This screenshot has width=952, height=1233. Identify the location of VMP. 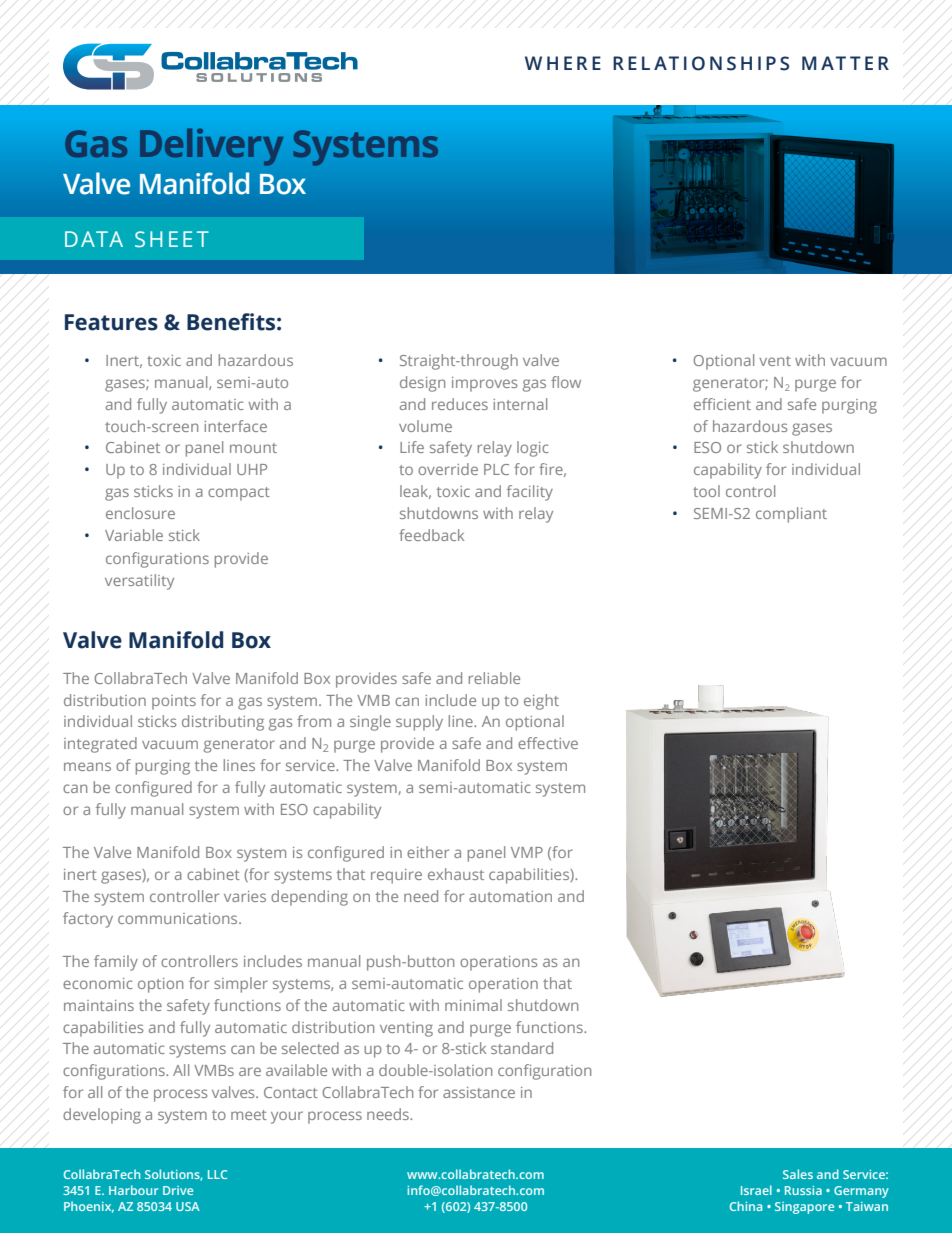
(527, 852).
